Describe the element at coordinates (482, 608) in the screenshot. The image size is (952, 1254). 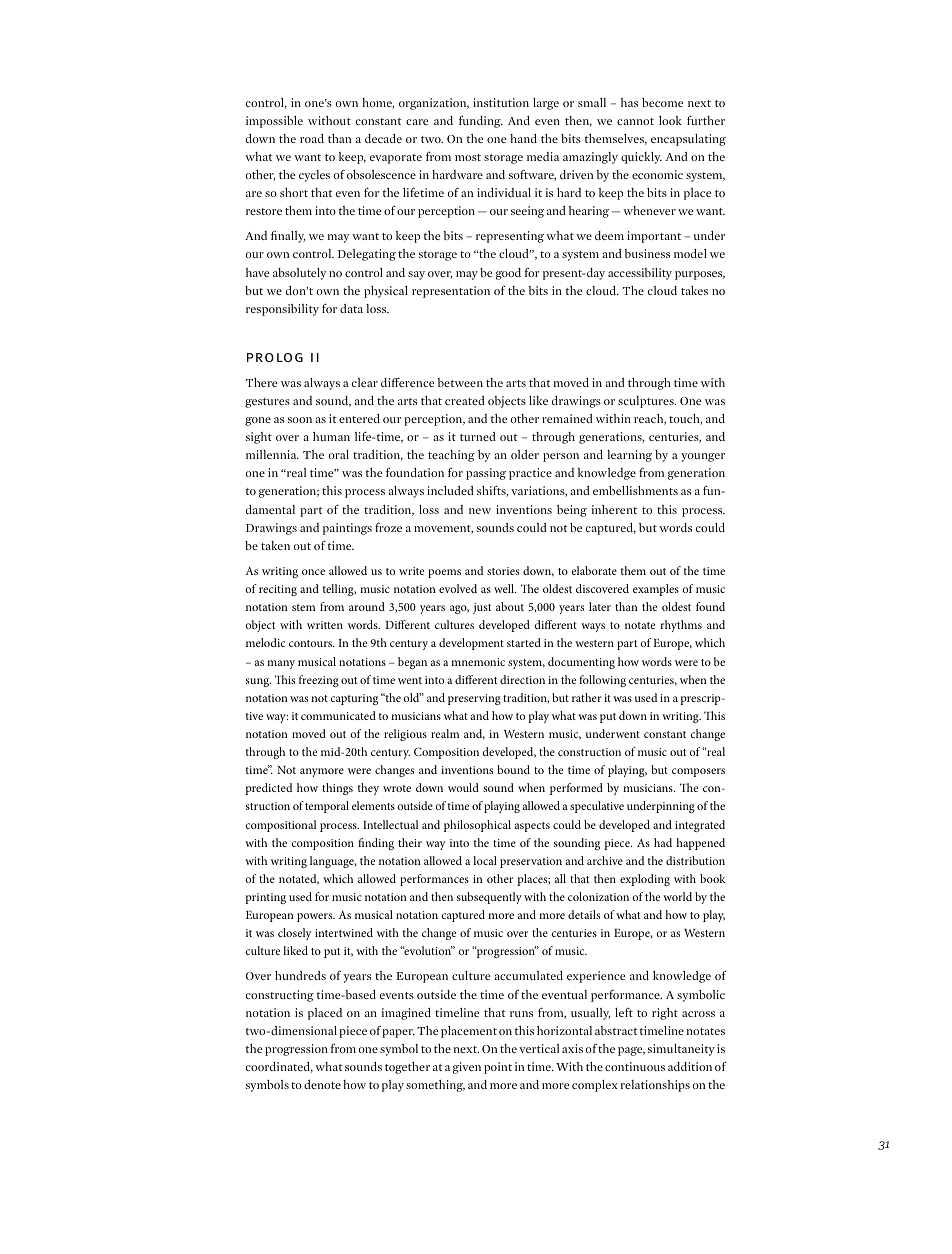
I see `just` at that location.
